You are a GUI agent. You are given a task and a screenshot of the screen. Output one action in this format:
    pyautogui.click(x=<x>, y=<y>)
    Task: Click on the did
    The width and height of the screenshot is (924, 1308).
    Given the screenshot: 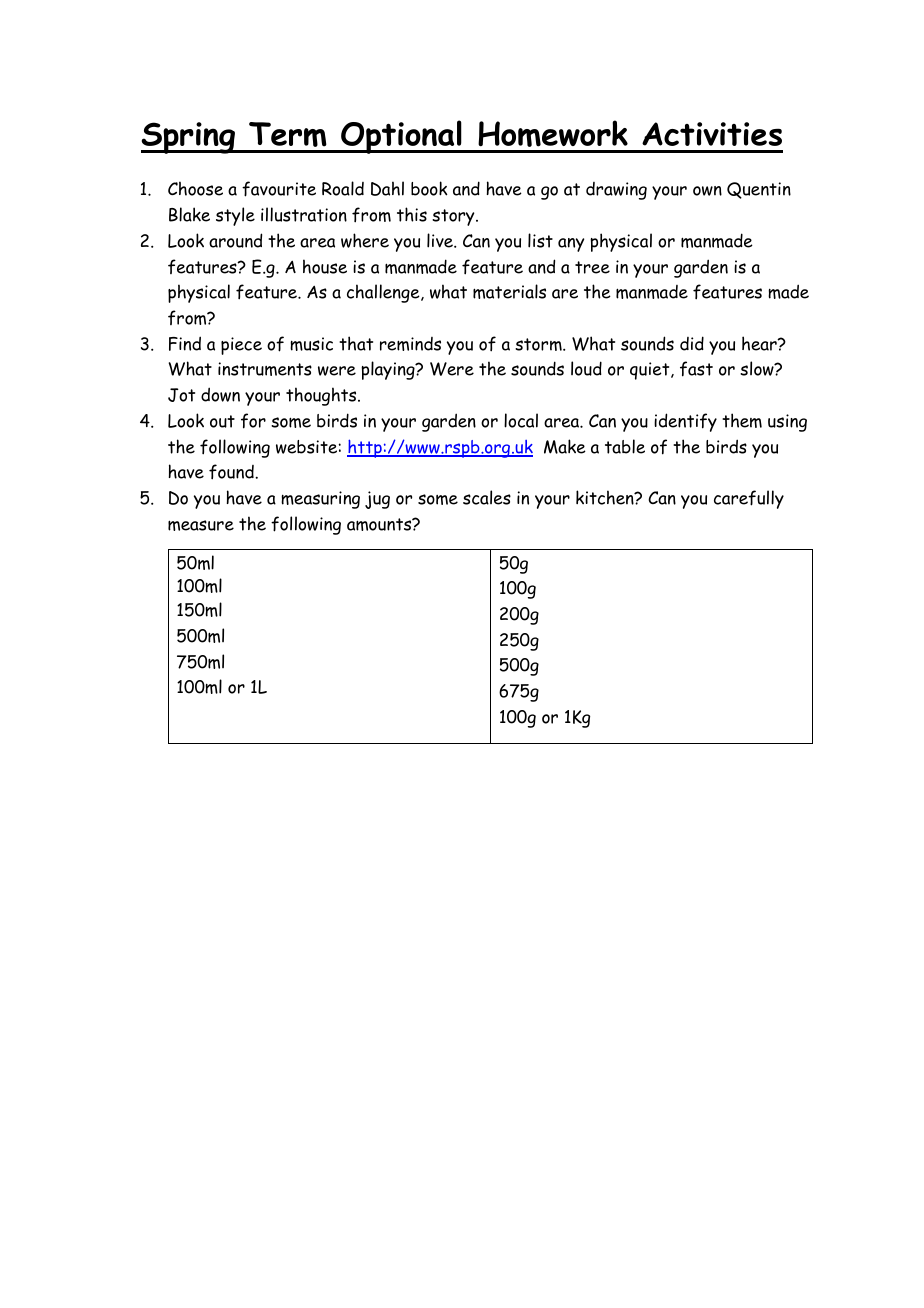 What is the action you would take?
    pyautogui.click(x=692, y=343)
